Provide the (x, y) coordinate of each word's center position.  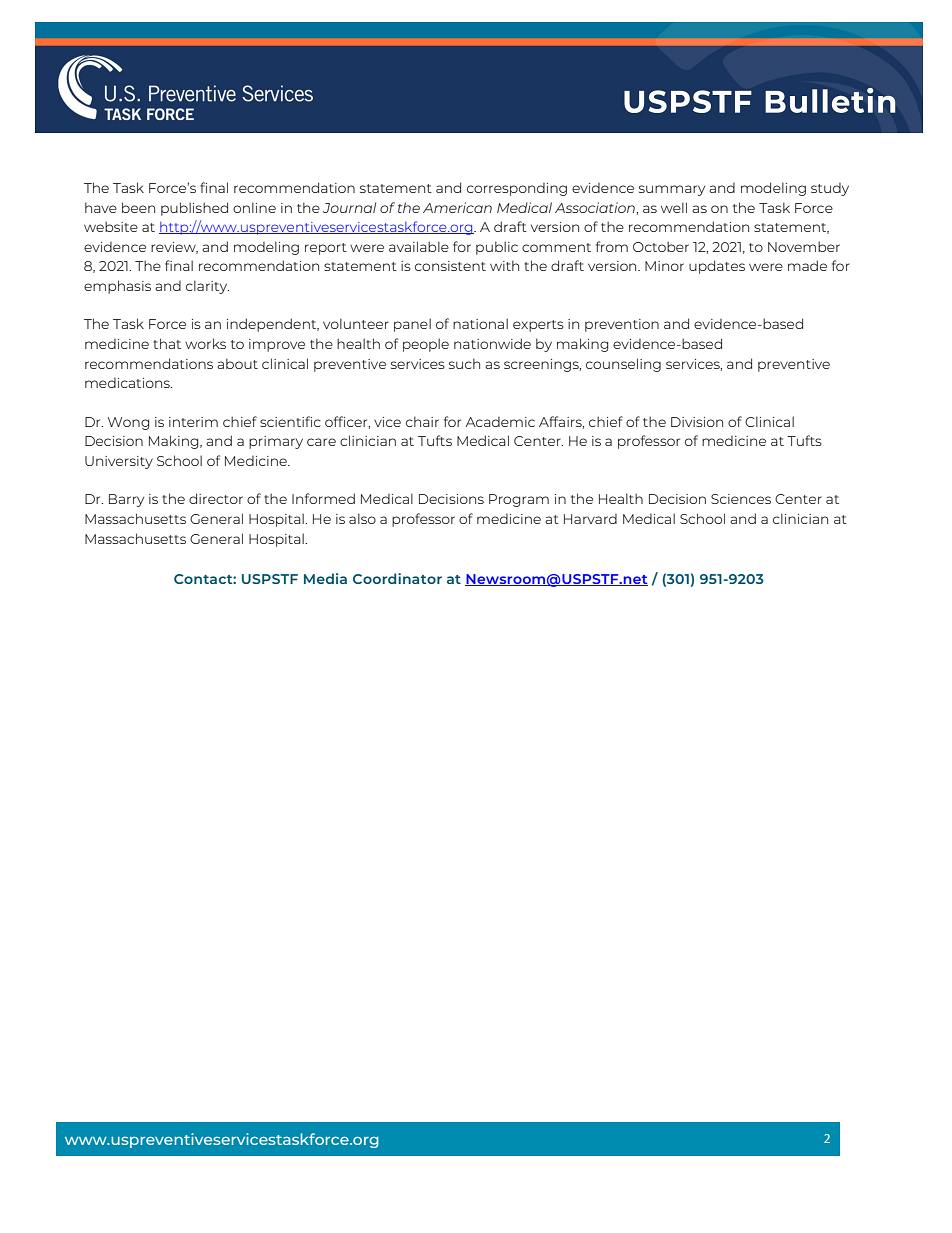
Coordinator (397, 578)
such (464, 363)
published (194, 209)
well (674, 207)
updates (717, 267)
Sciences (741, 499)
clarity (207, 287)
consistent (450, 266)
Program (519, 500)
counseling (623, 365)
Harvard (590, 519)
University (119, 462)
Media (325, 578)
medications (128, 383)
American (457, 207)
